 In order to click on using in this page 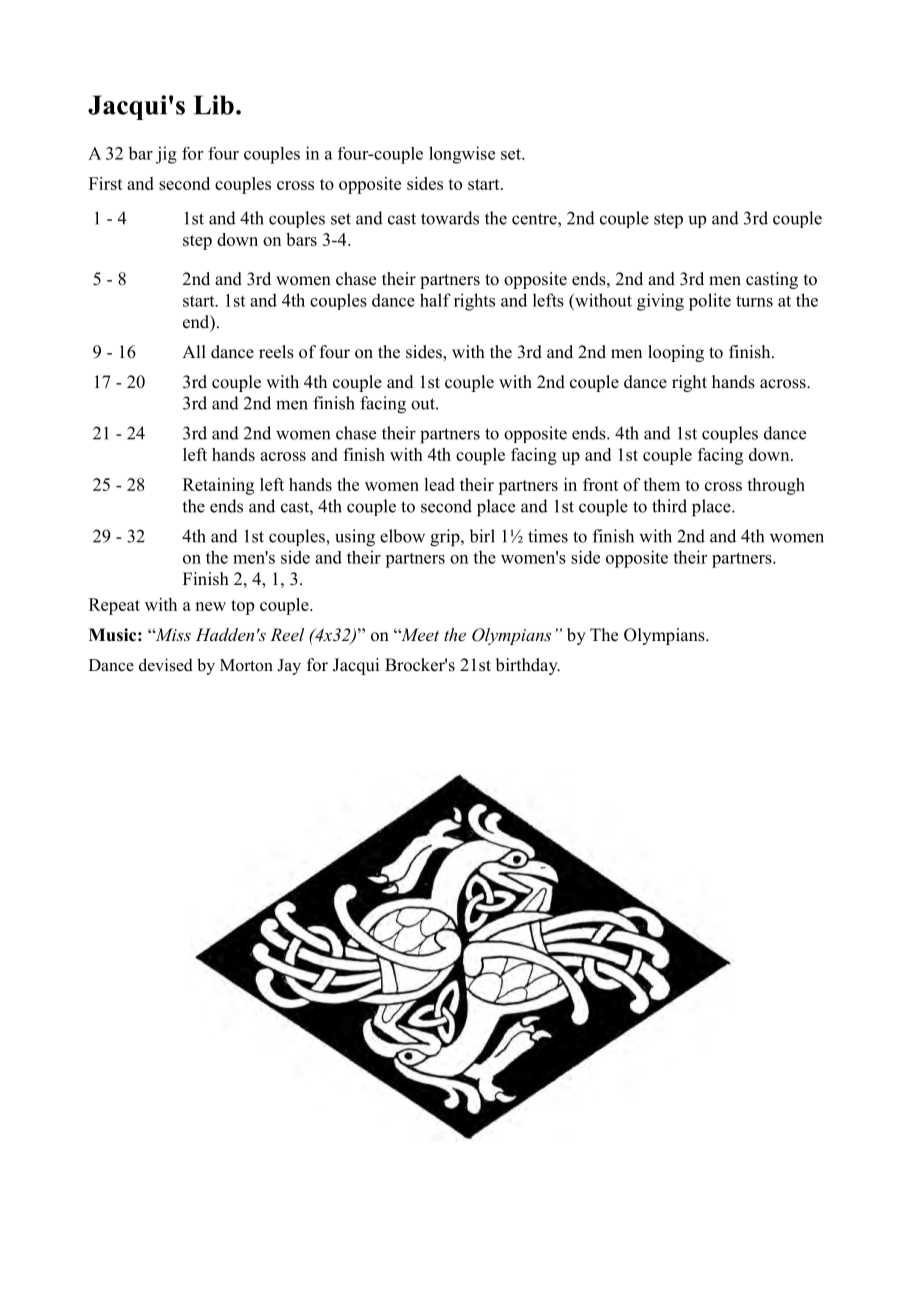, I will do `click(355, 538)`.
